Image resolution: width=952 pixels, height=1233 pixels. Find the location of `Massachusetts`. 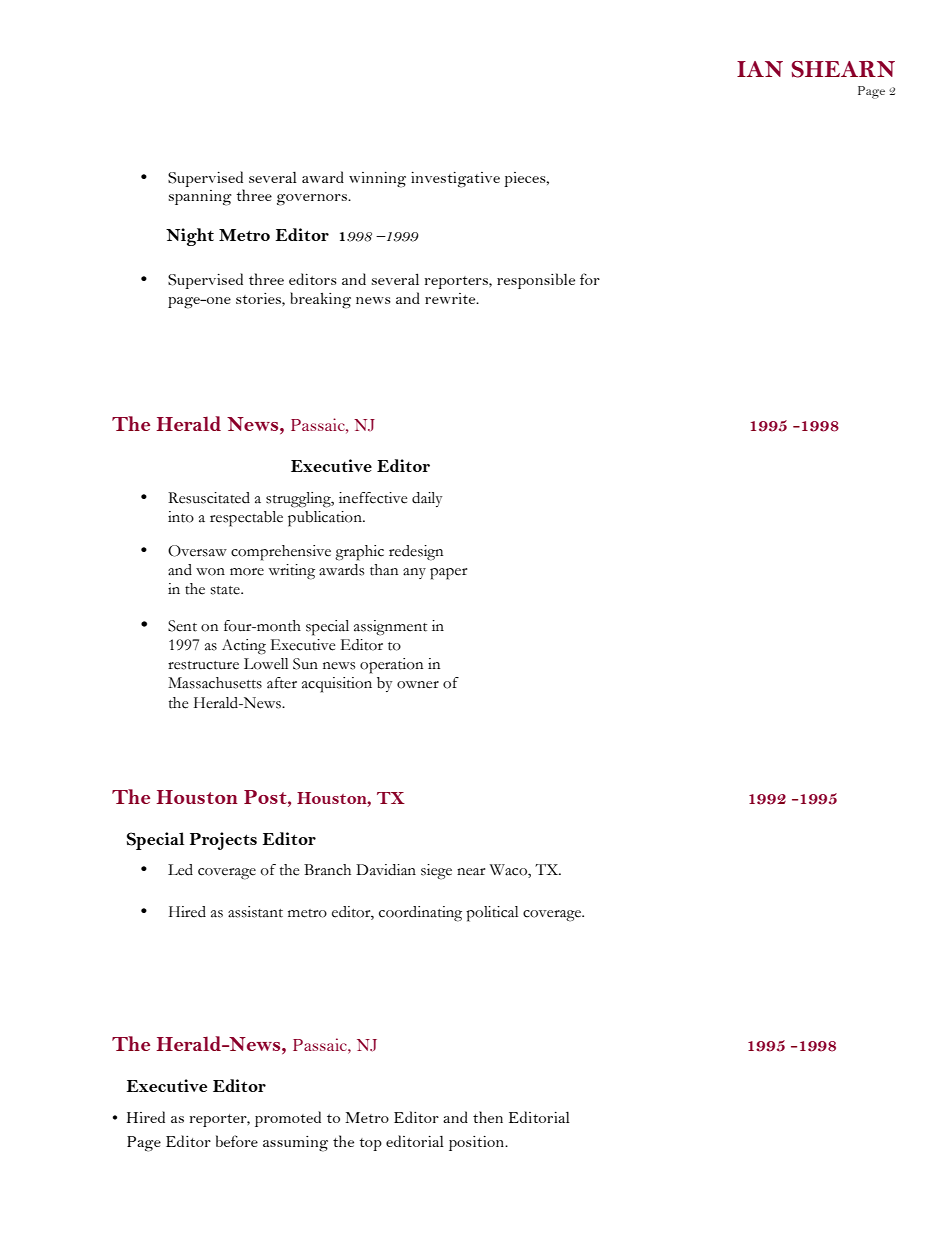

Massachusetts is located at coordinates (215, 683).
